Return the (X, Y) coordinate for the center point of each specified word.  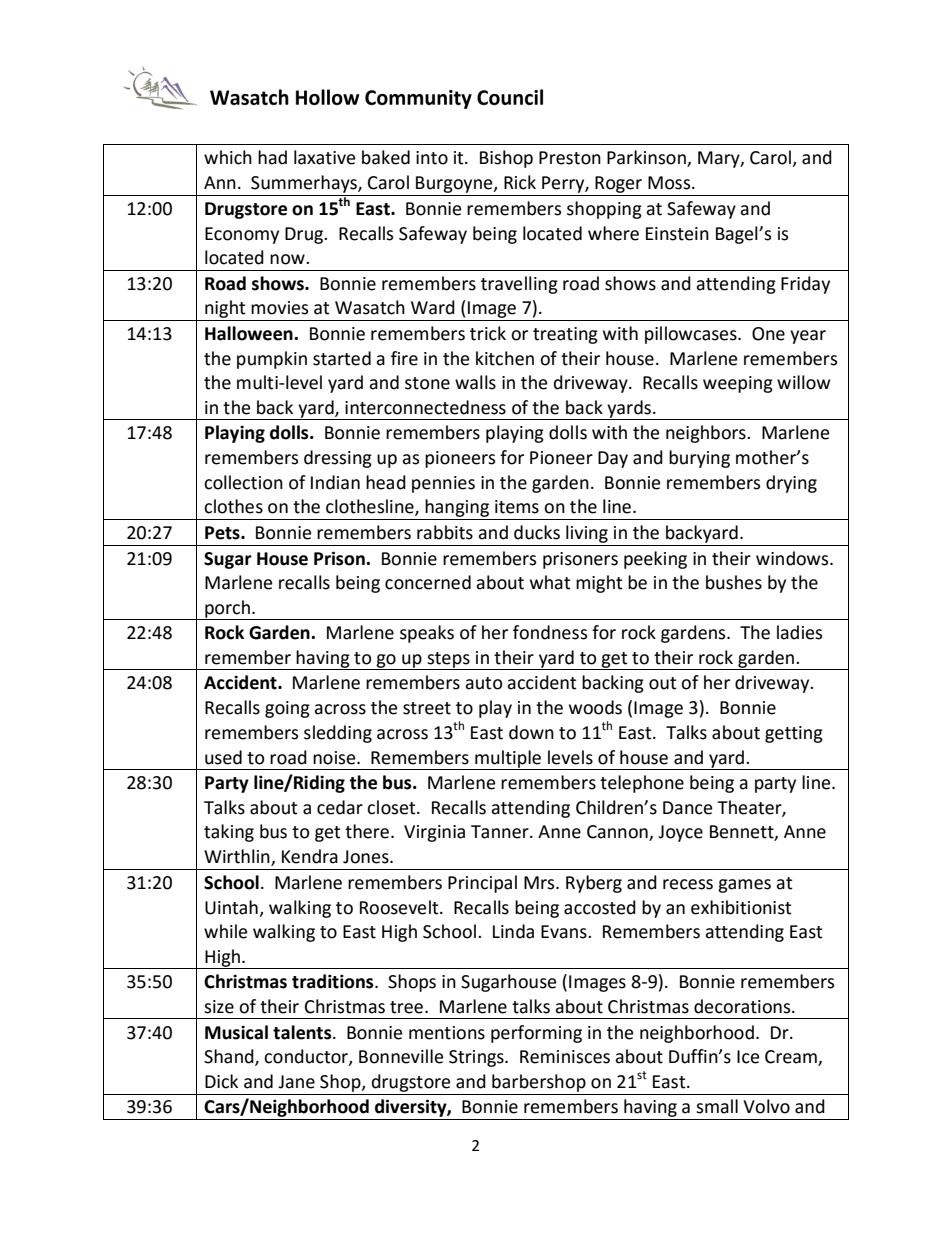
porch (227, 610)
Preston (570, 158)
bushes (734, 582)
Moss (670, 183)
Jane (296, 1082)
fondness (550, 632)
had (272, 157)
